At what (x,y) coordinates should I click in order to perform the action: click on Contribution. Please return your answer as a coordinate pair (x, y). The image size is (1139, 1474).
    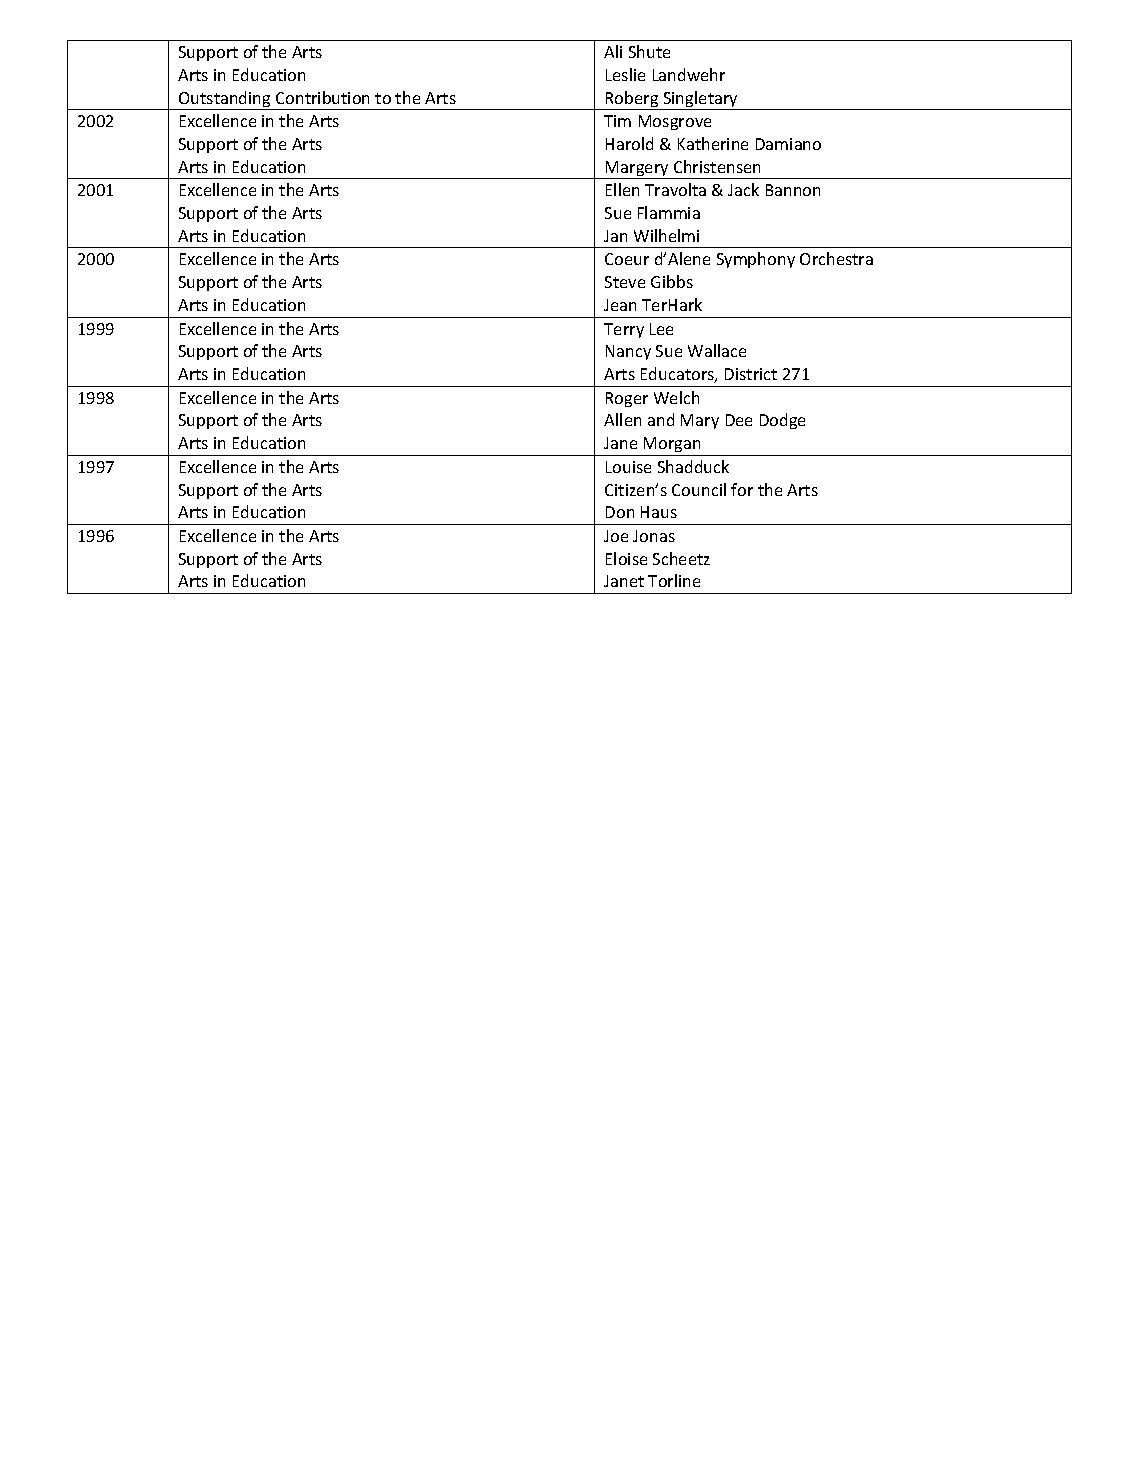
    Looking at the image, I should click on (322, 97).
